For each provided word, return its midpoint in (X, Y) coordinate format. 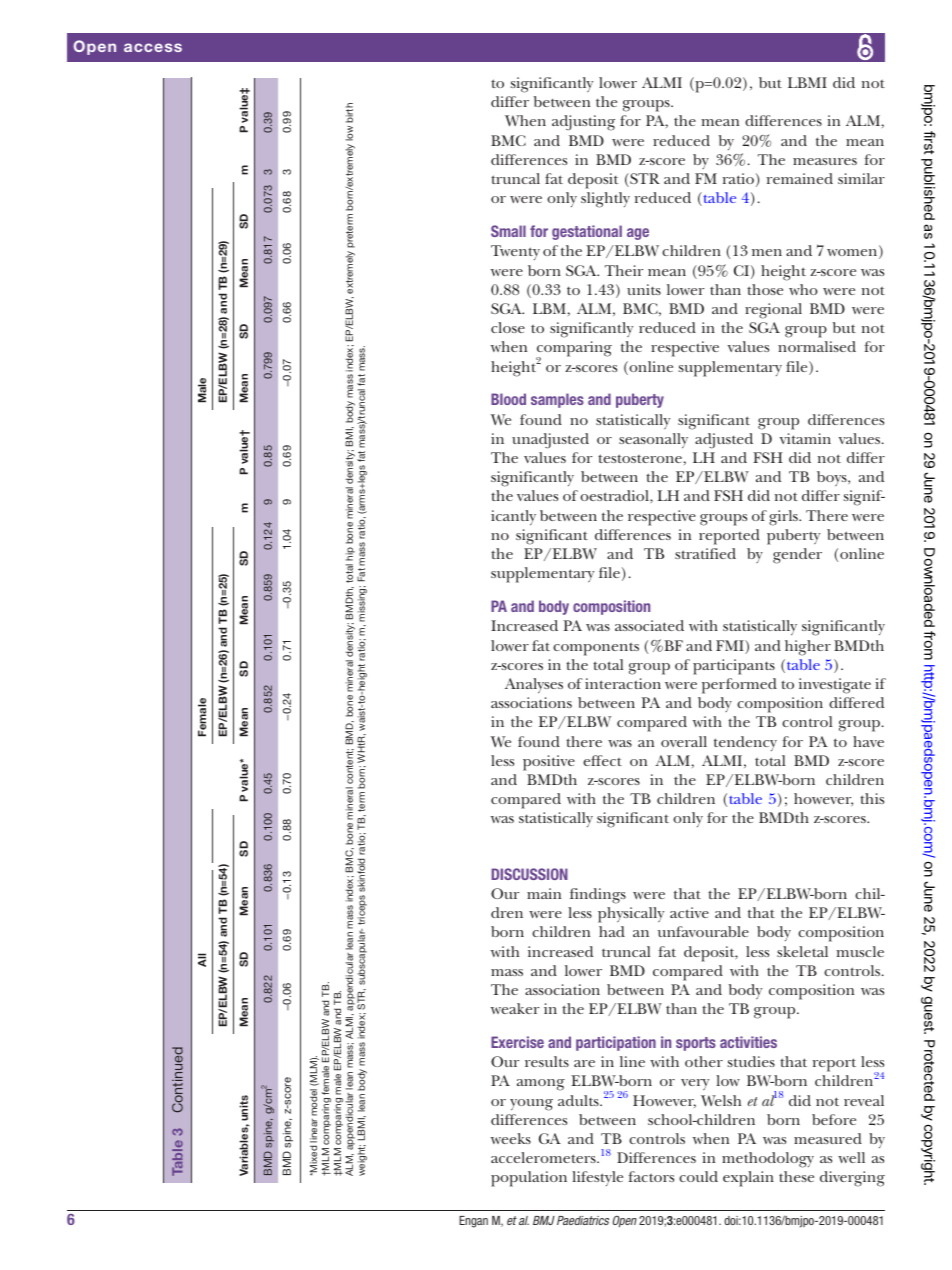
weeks (511, 1138)
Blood (508, 399)
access (153, 47)
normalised (817, 346)
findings (598, 896)
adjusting (583, 123)
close (508, 327)
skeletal (802, 951)
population (529, 1179)
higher (808, 648)
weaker (515, 1008)
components (596, 649)
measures (825, 161)
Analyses (534, 685)
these (796, 1176)
